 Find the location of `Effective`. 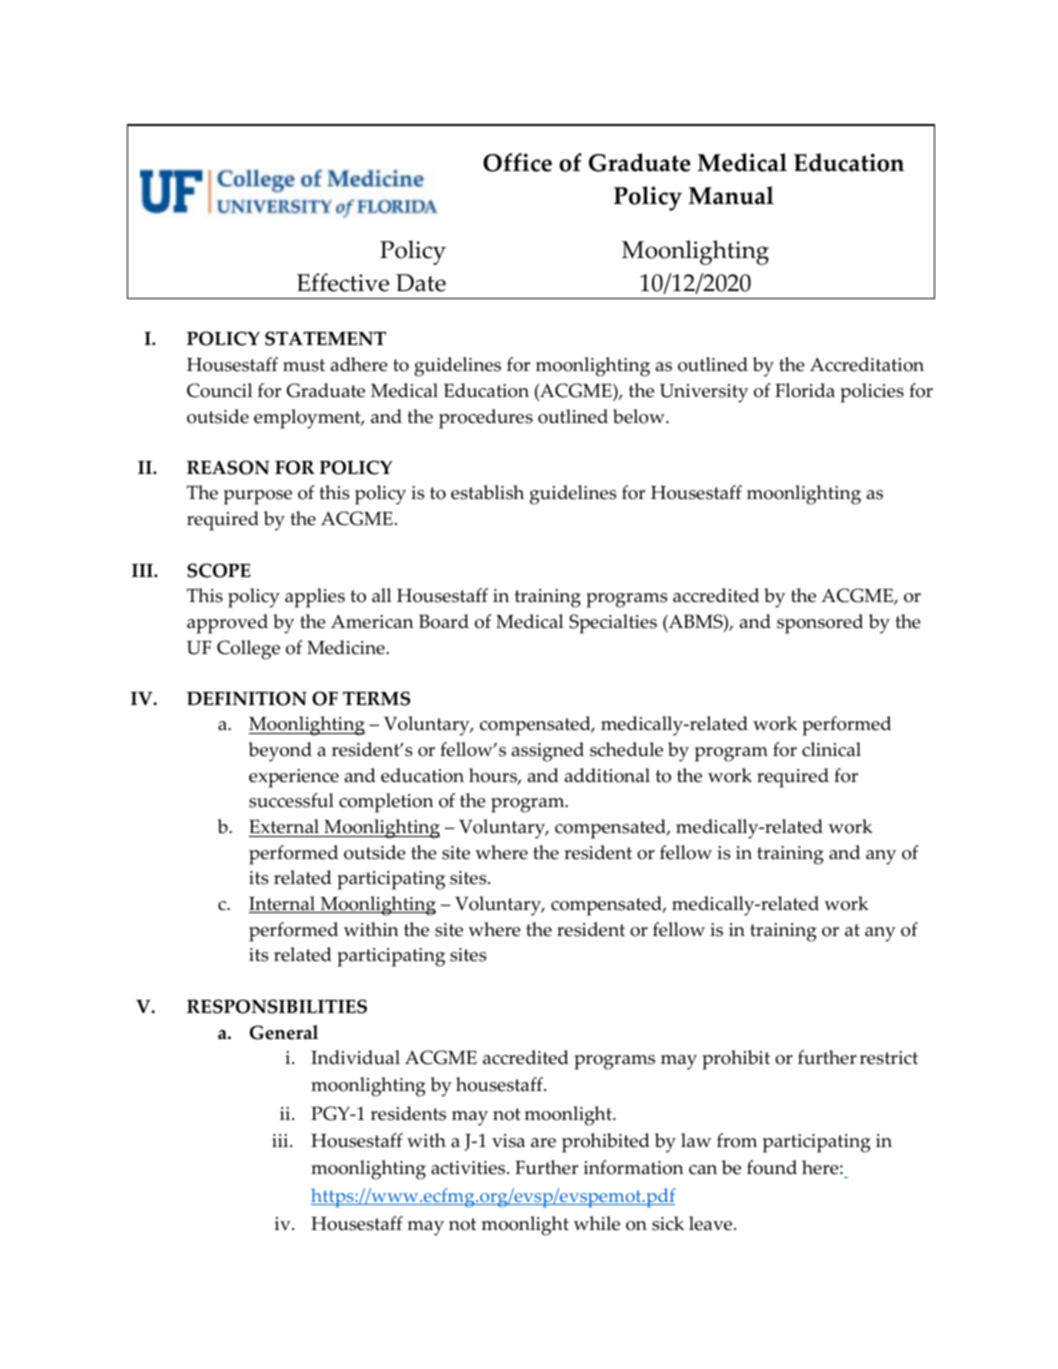

Effective is located at coordinates (343, 282).
